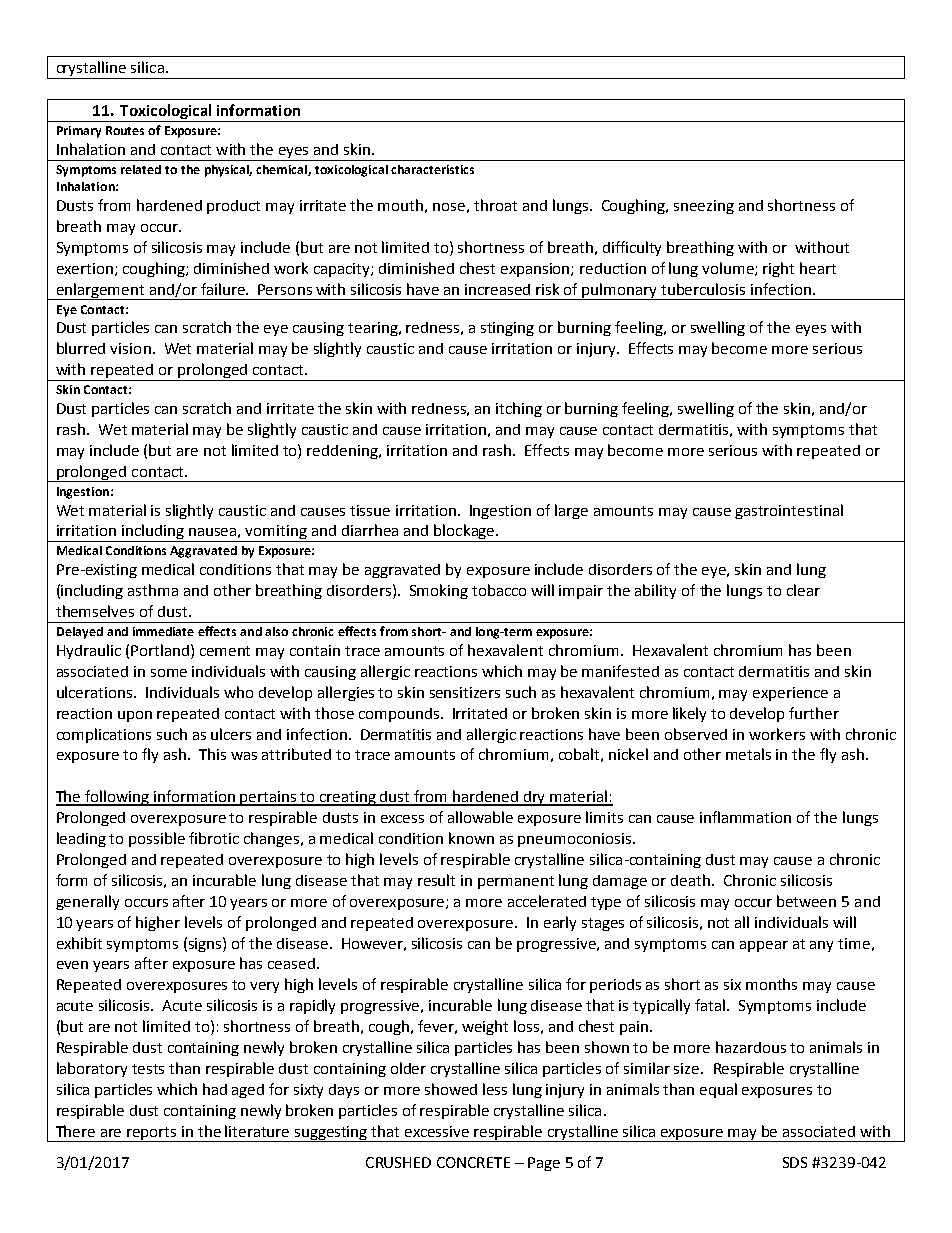 The image size is (952, 1233). What do you see at coordinates (473, 1162) in the screenshot?
I see `CONCRETE` at bounding box center [473, 1162].
